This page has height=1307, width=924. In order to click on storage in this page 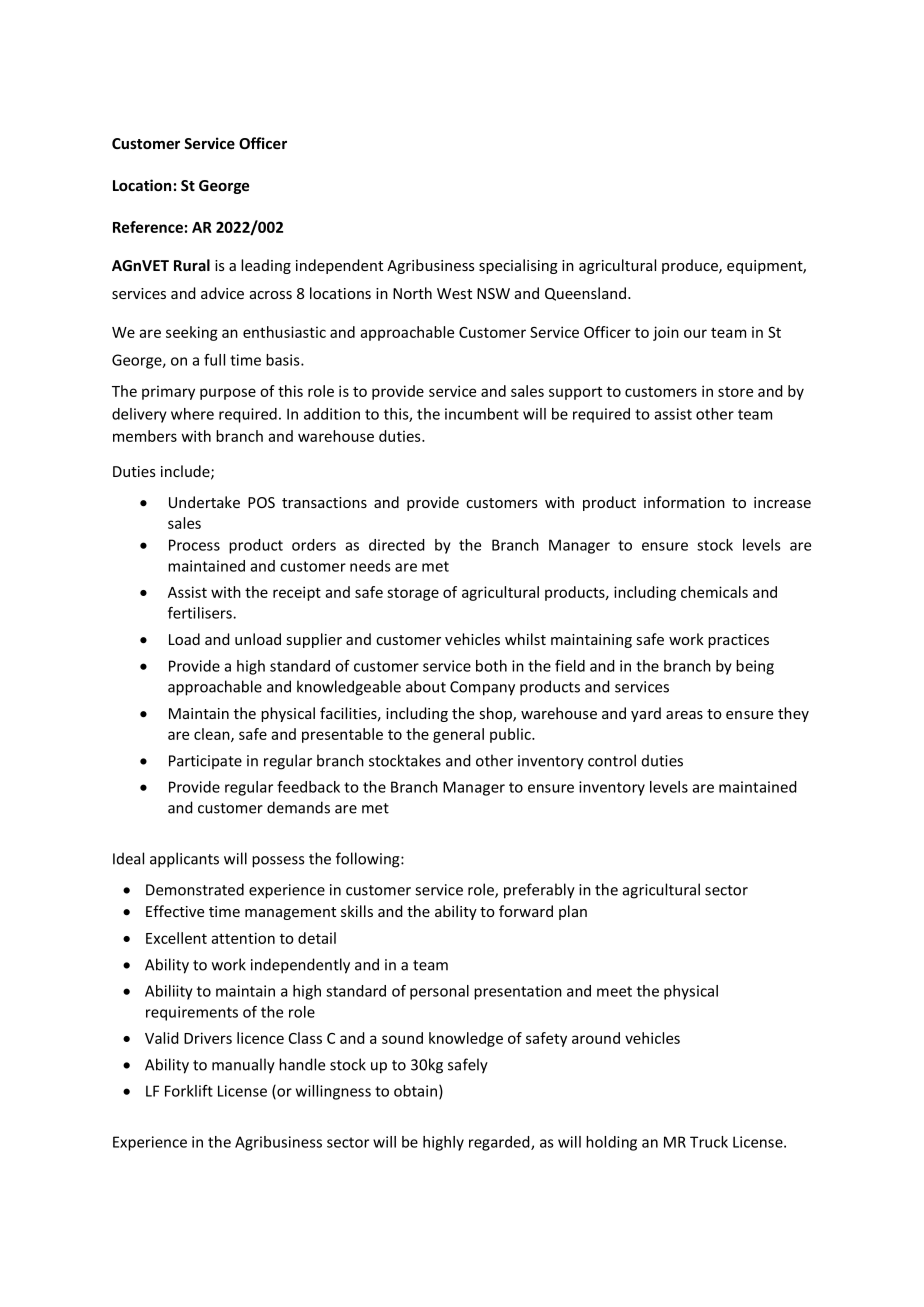, I will do `click(413, 594)`.
